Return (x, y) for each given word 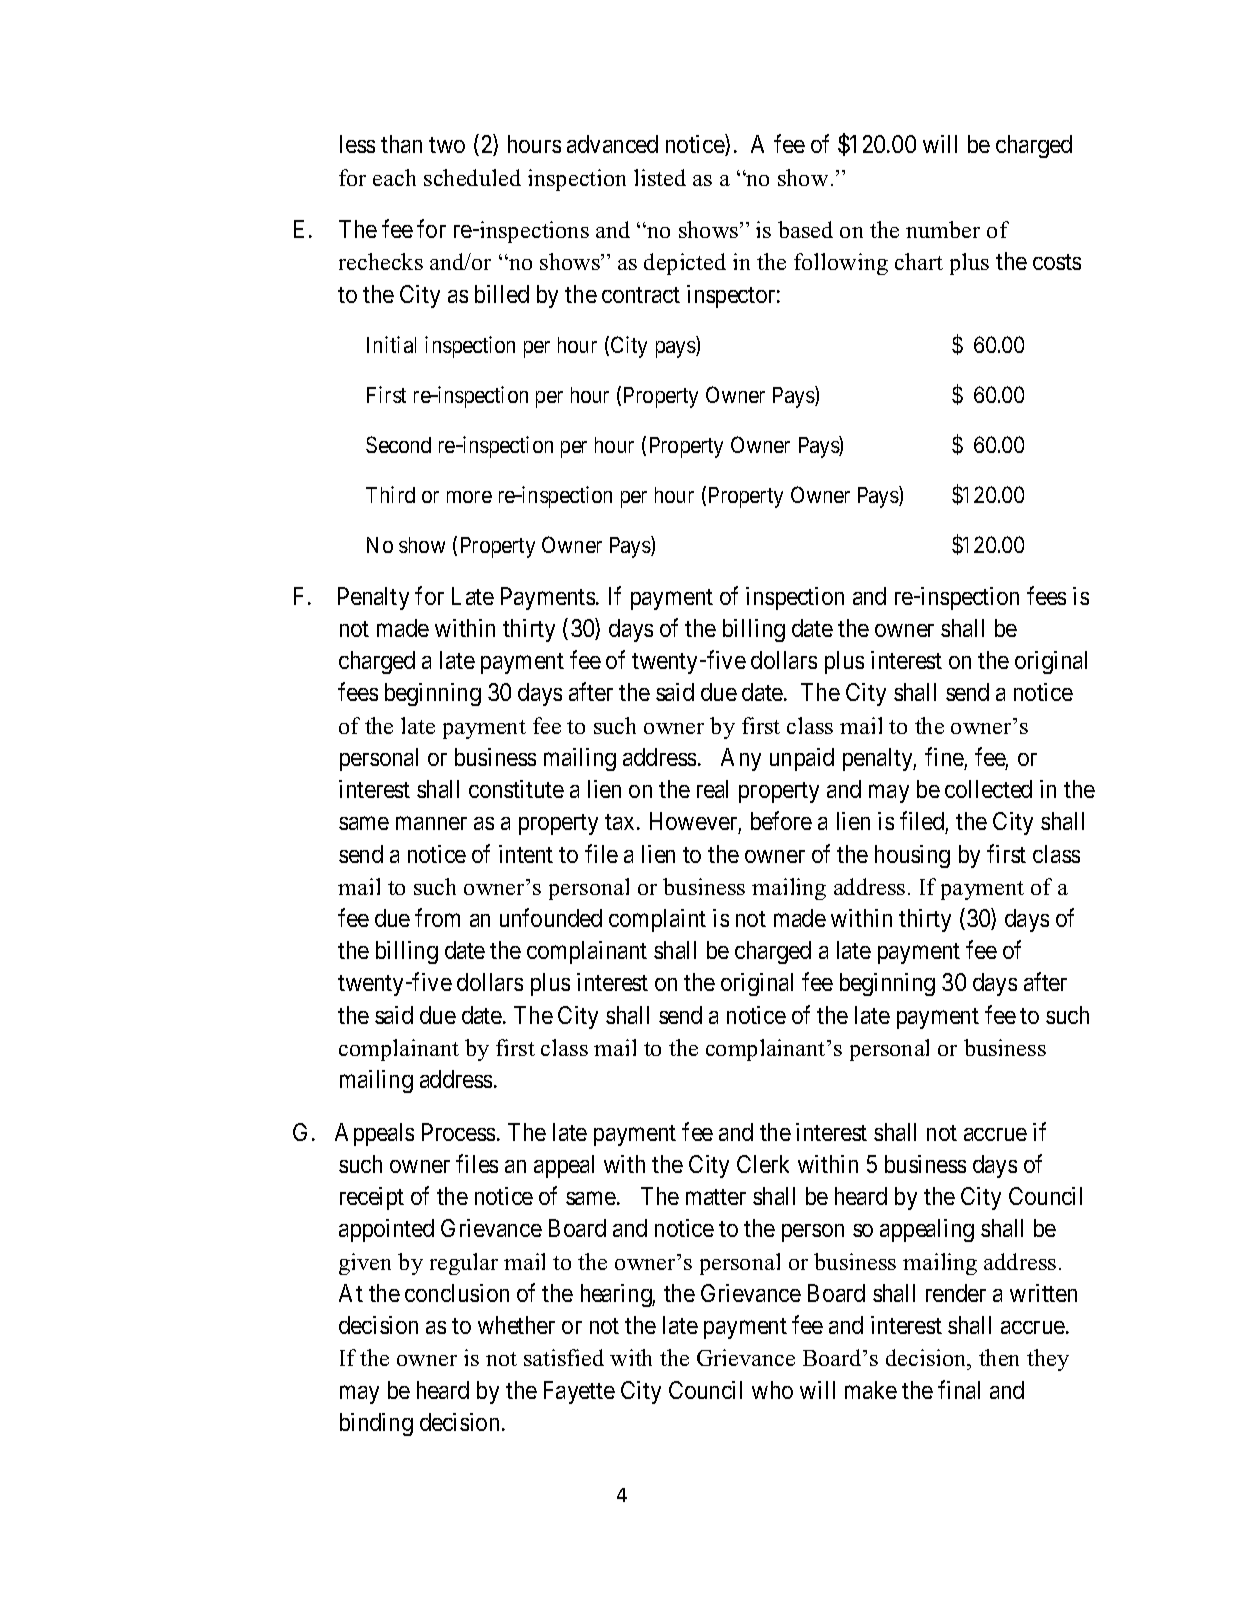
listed (660, 177)
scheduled (472, 177)
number (943, 229)
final (959, 1389)
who (772, 1390)
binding (376, 1424)
